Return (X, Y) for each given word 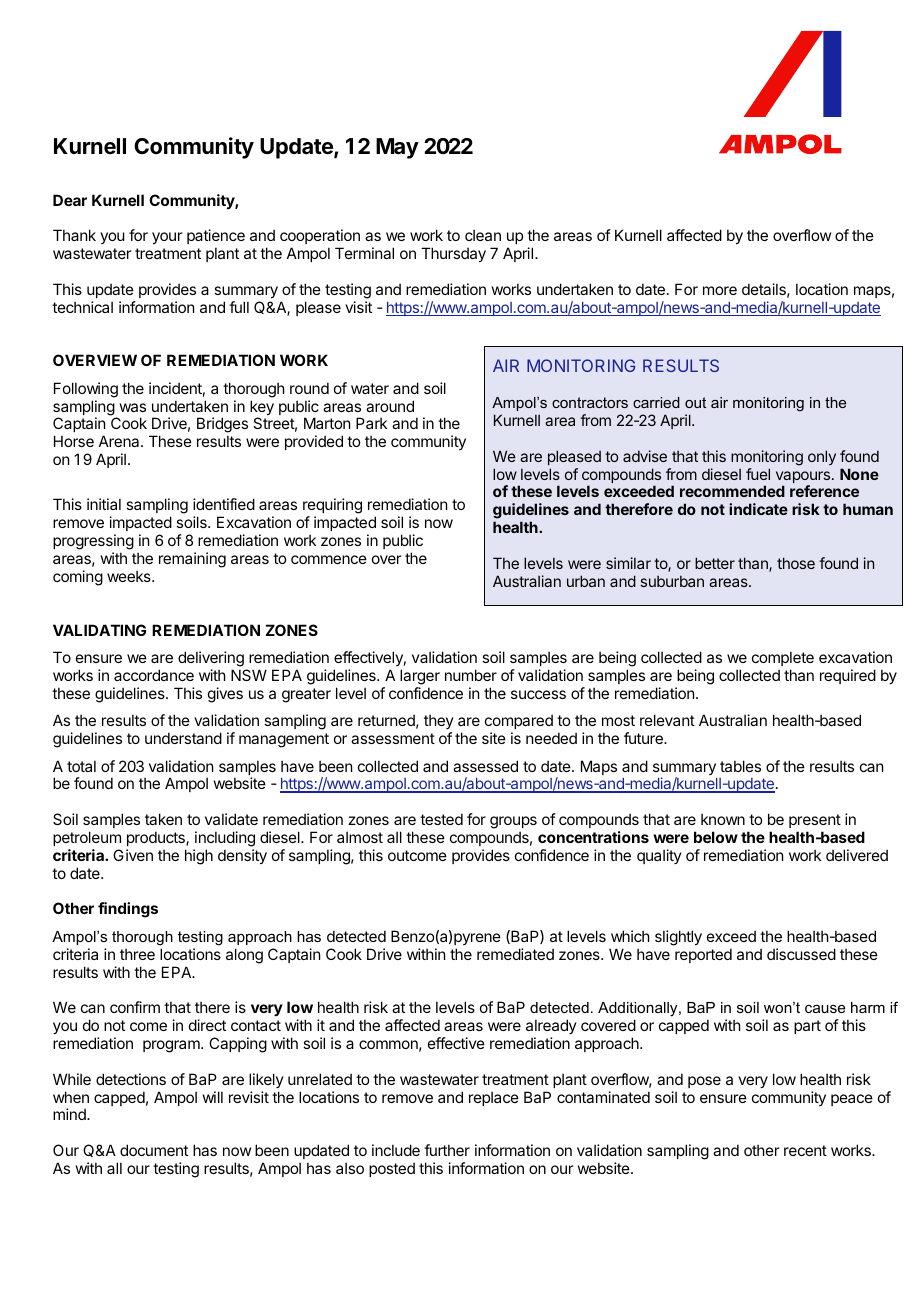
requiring (332, 507)
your (167, 238)
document (154, 1150)
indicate (758, 509)
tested (441, 819)
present (815, 821)
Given (133, 855)
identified (224, 504)
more (720, 290)
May (397, 148)
